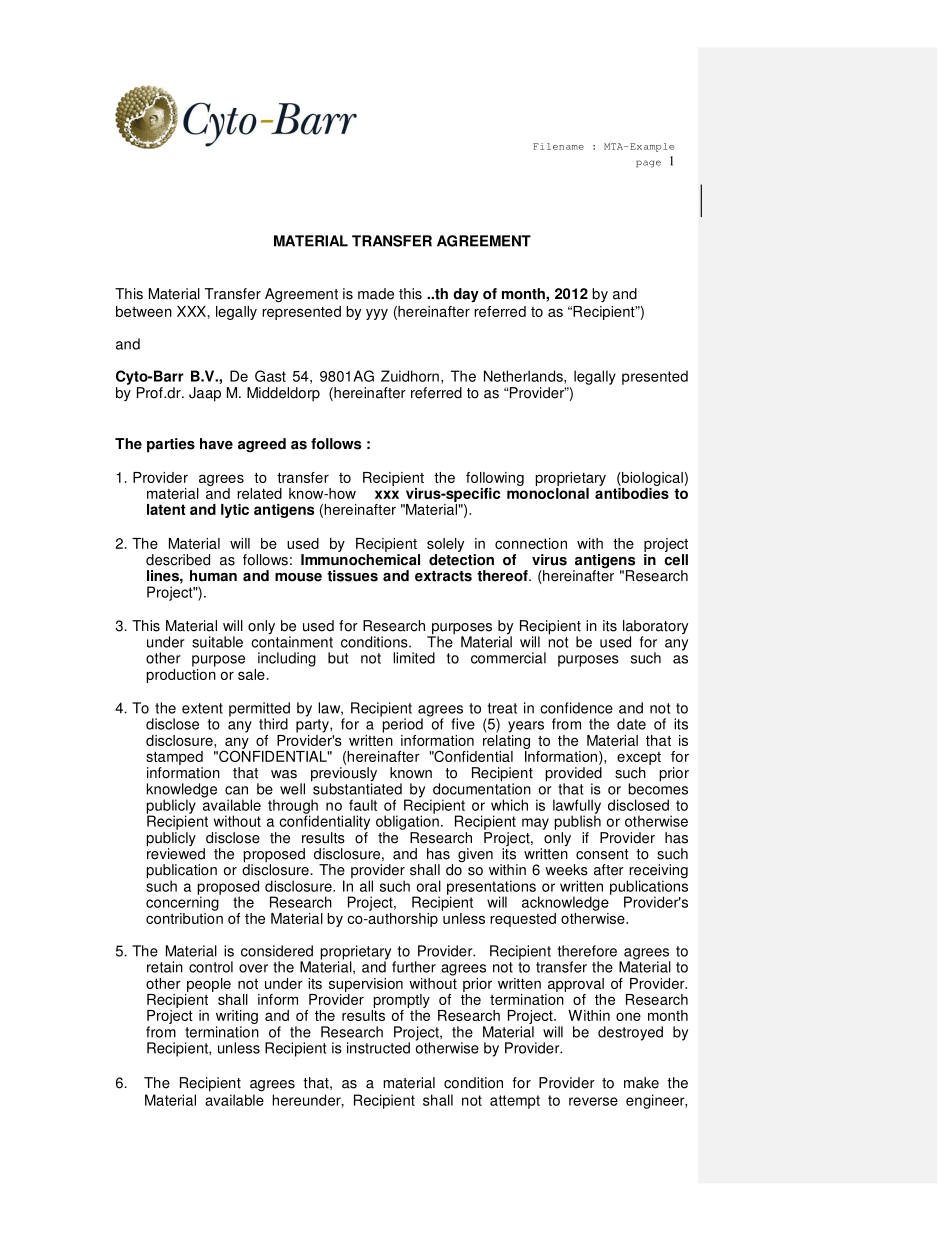 The height and width of the screenshot is (1233, 952). Describe the element at coordinates (641, 1083) in the screenshot. I see `make` at that location.
